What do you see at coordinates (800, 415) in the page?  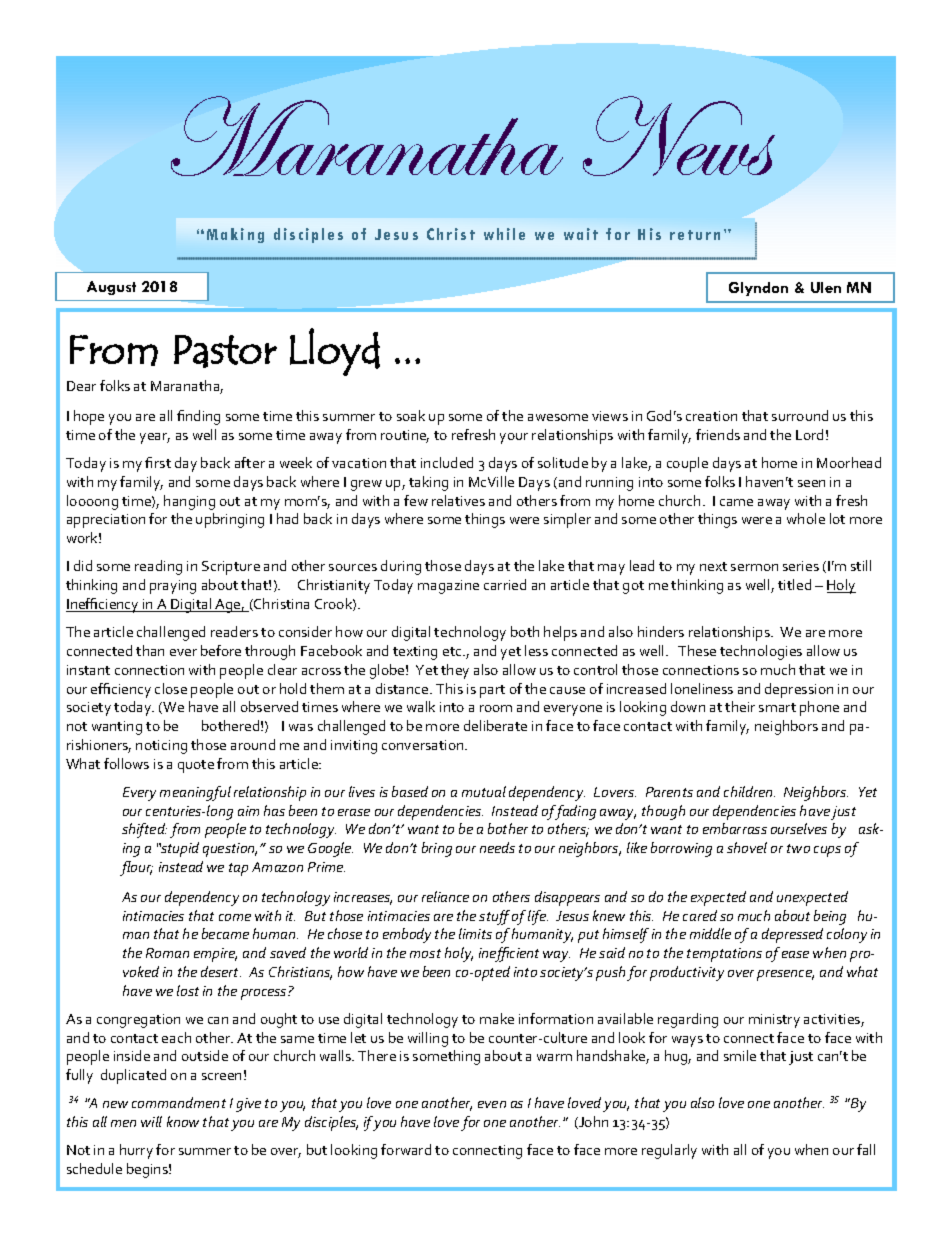 I see `surround` at bounding box center [800, 415].
